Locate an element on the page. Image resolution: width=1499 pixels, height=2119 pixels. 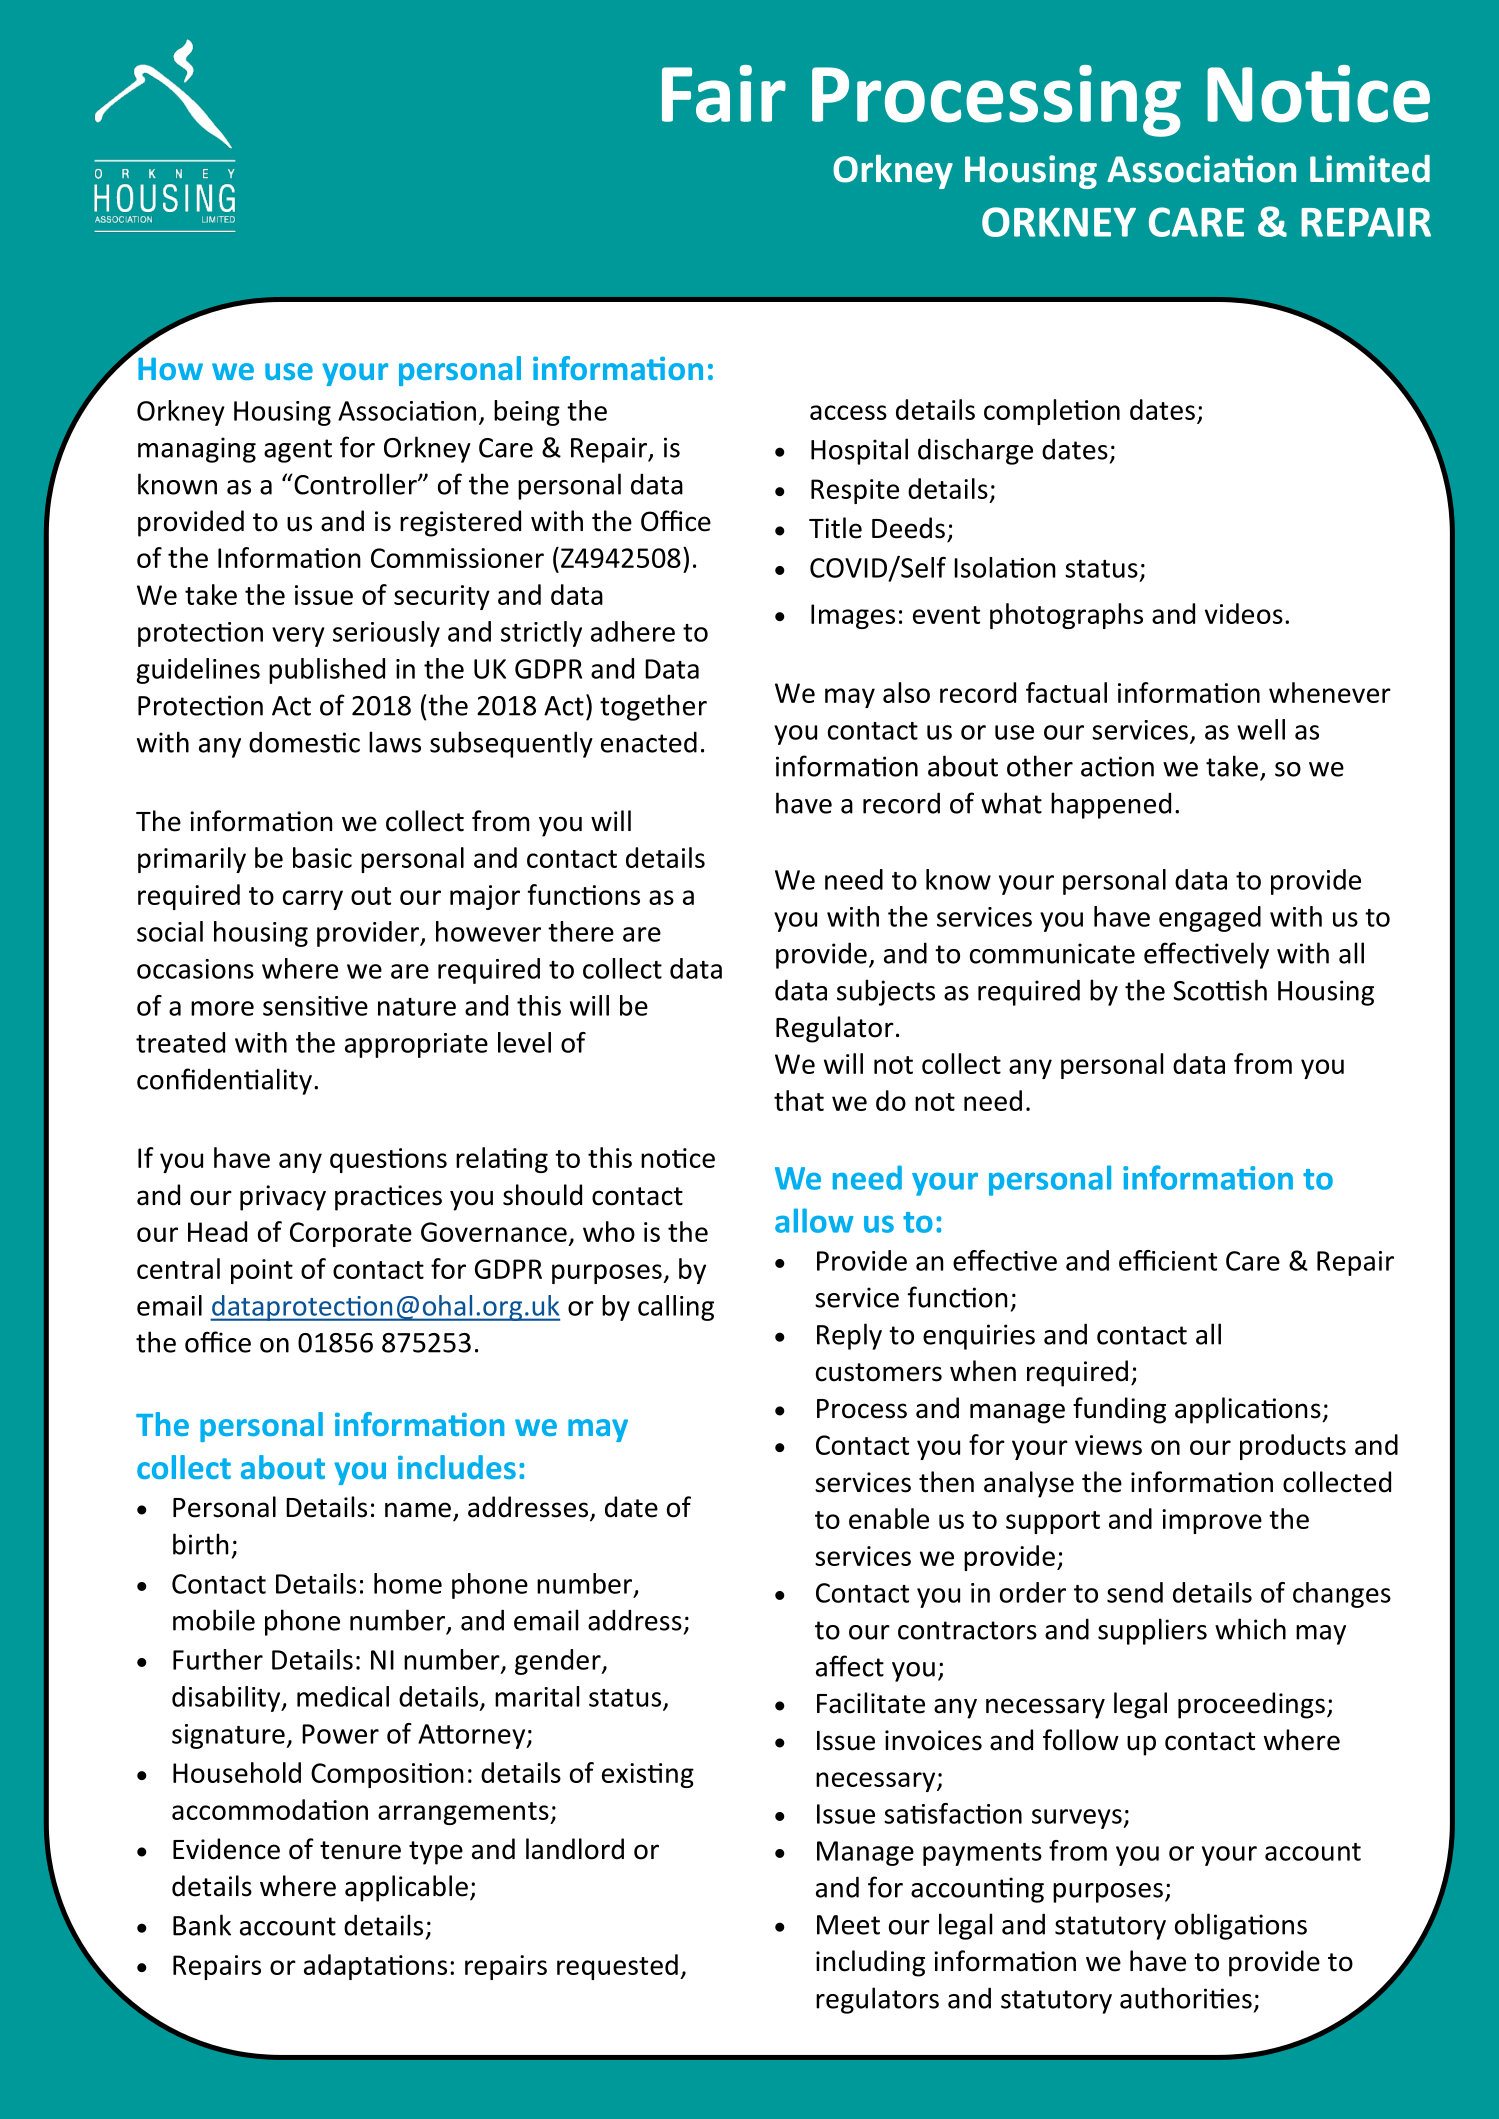
Meet is located at coordinates (848, 1925).
